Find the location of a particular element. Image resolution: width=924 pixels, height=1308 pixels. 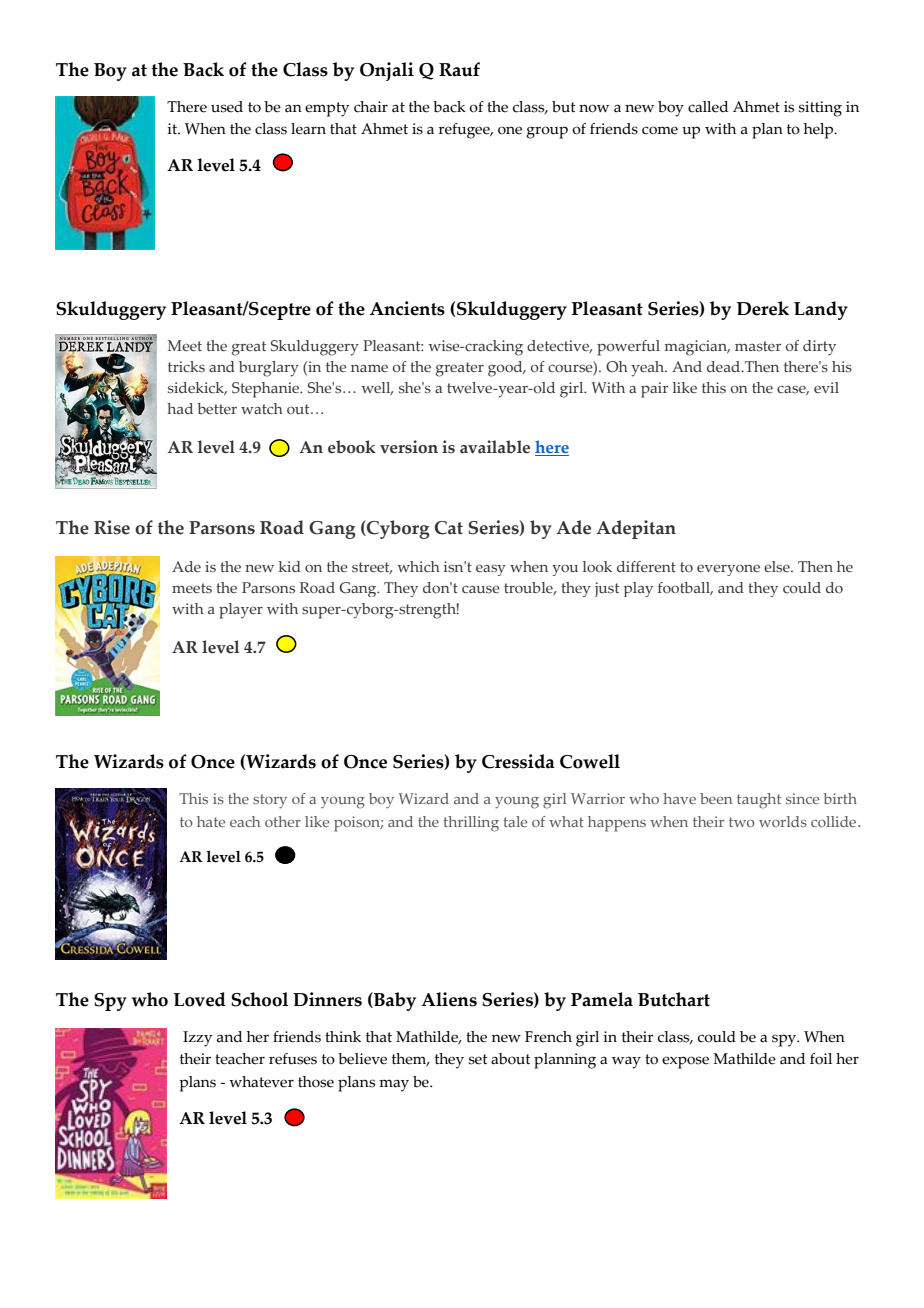

Rauf is located at coordinates (459, 69).
